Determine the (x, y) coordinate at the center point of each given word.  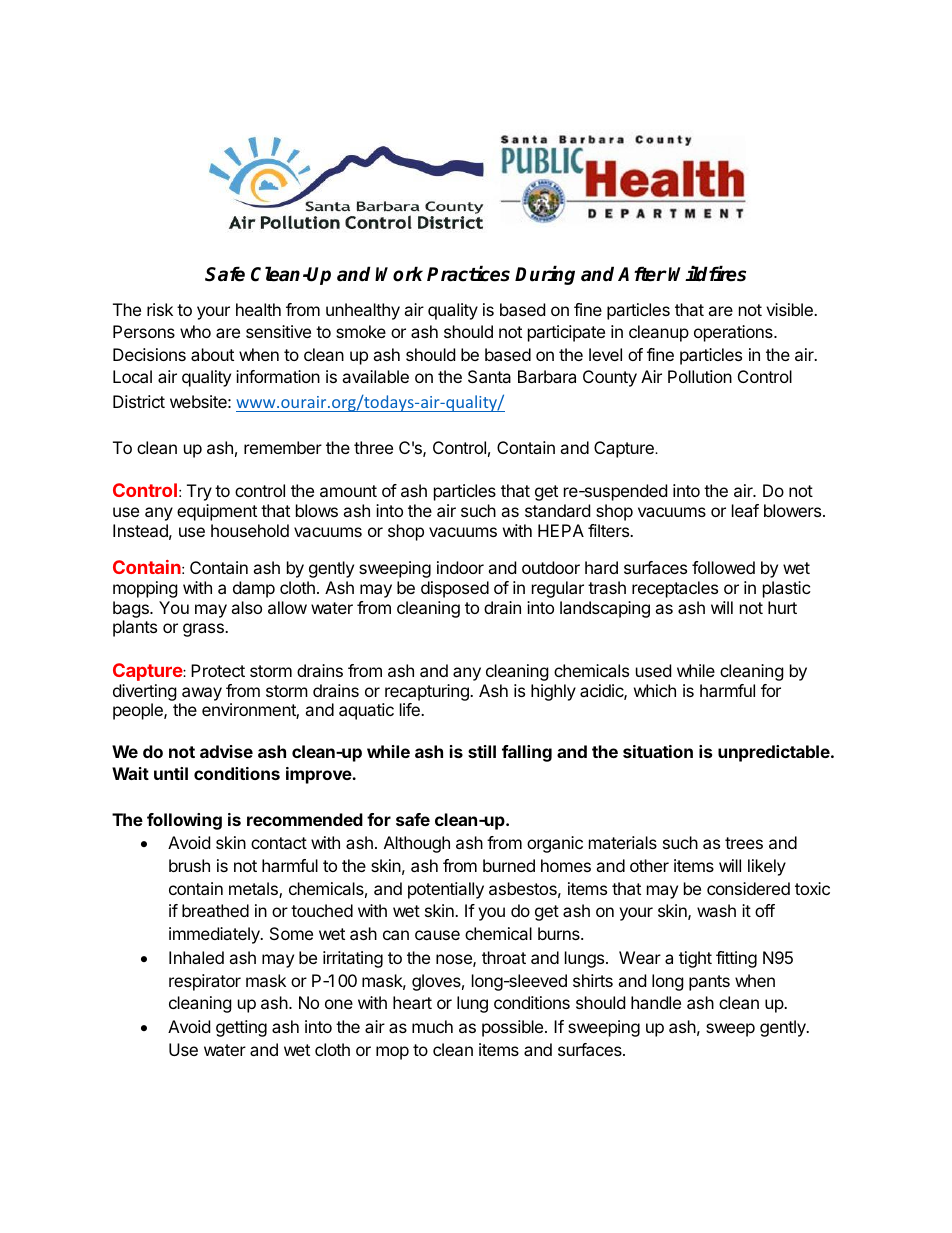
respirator (205, 982)
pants (709, 983)
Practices (468, 274)
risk (160, 309)
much (432, 1026)
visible (790, 309)
